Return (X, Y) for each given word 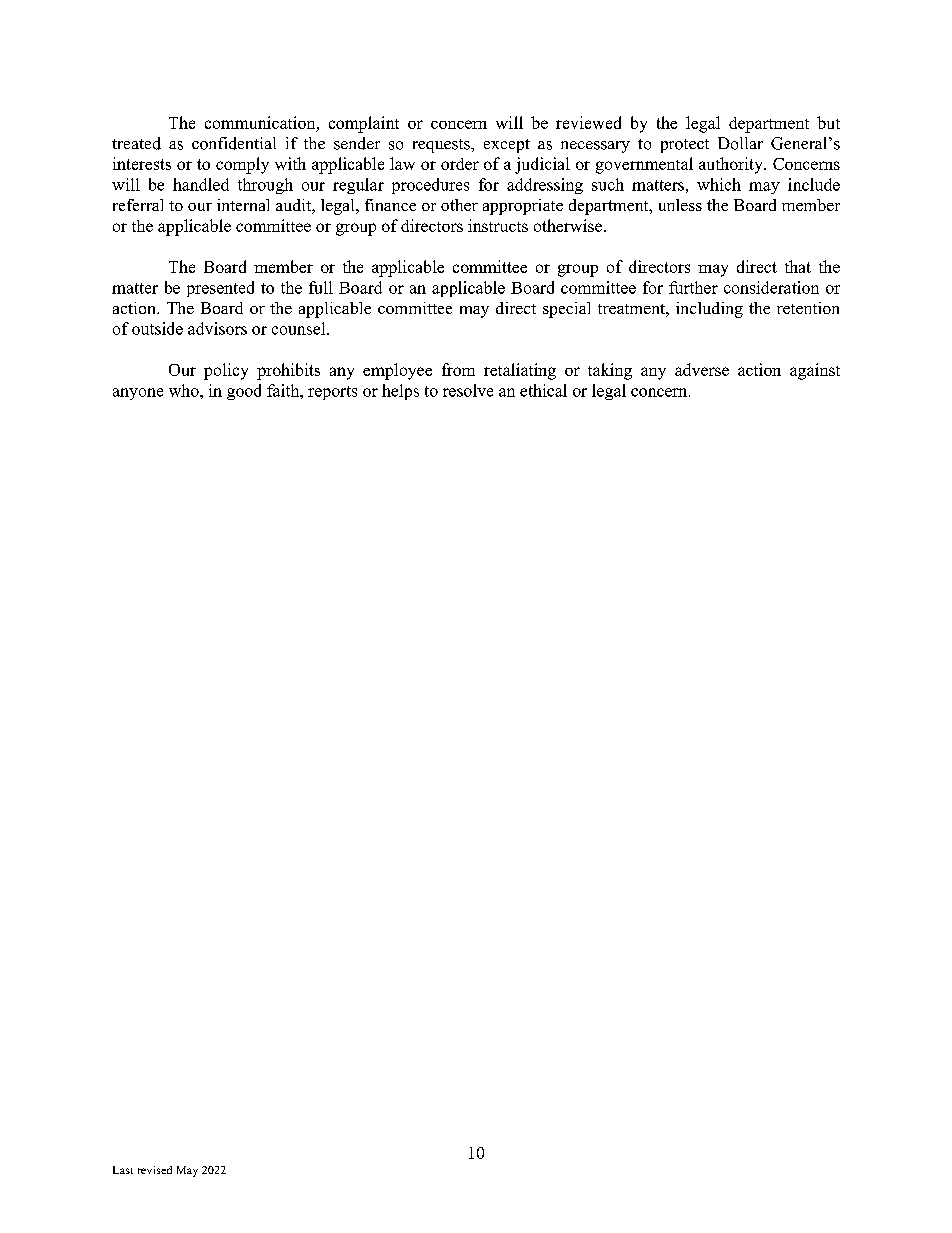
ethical (543, 390)
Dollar (740, 143)
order (460, 164)
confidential (234, 143)
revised (155, 1170)
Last (123, 1170)
